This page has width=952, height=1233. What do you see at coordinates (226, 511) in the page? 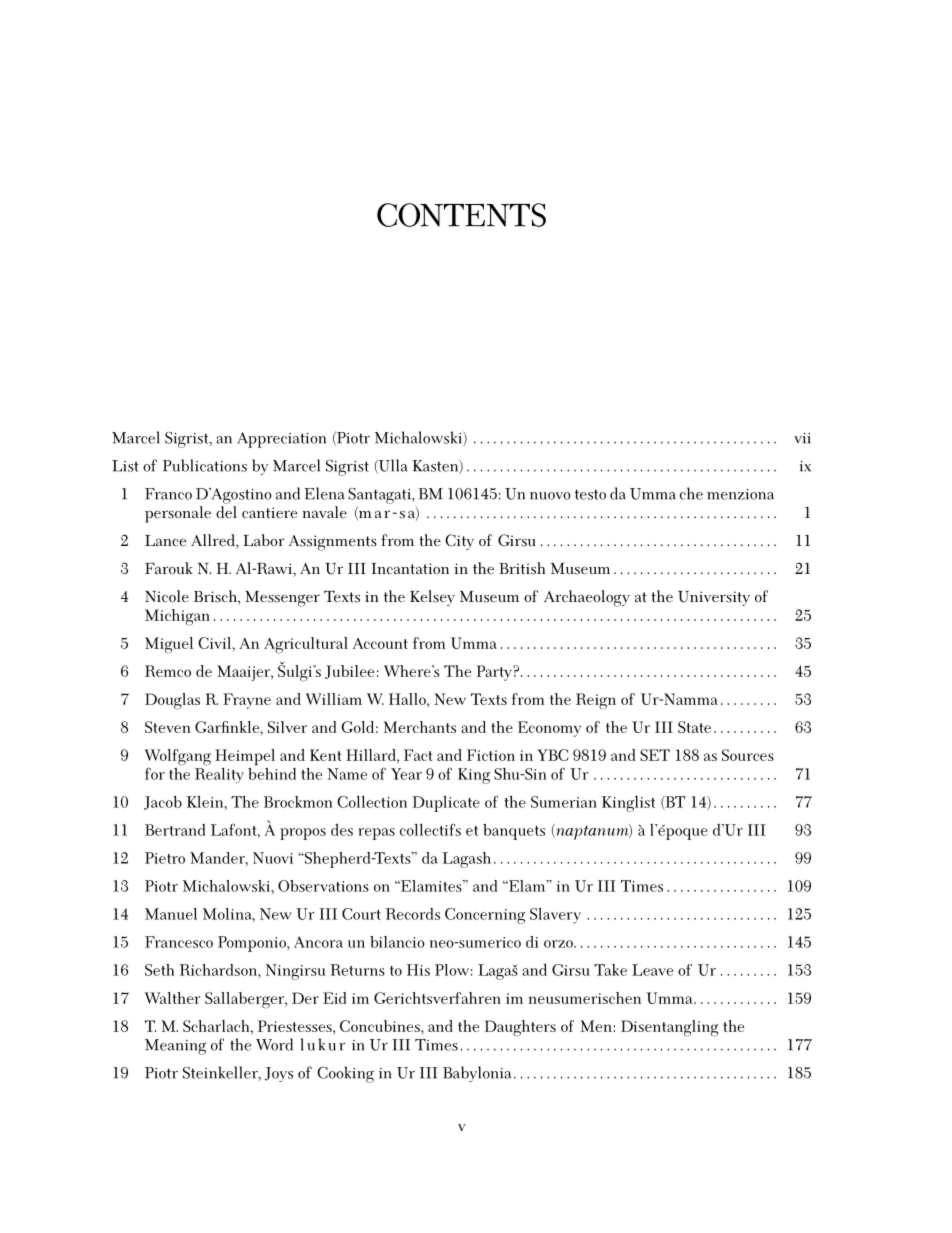
I see `del` at bounding box center [226, 511].
